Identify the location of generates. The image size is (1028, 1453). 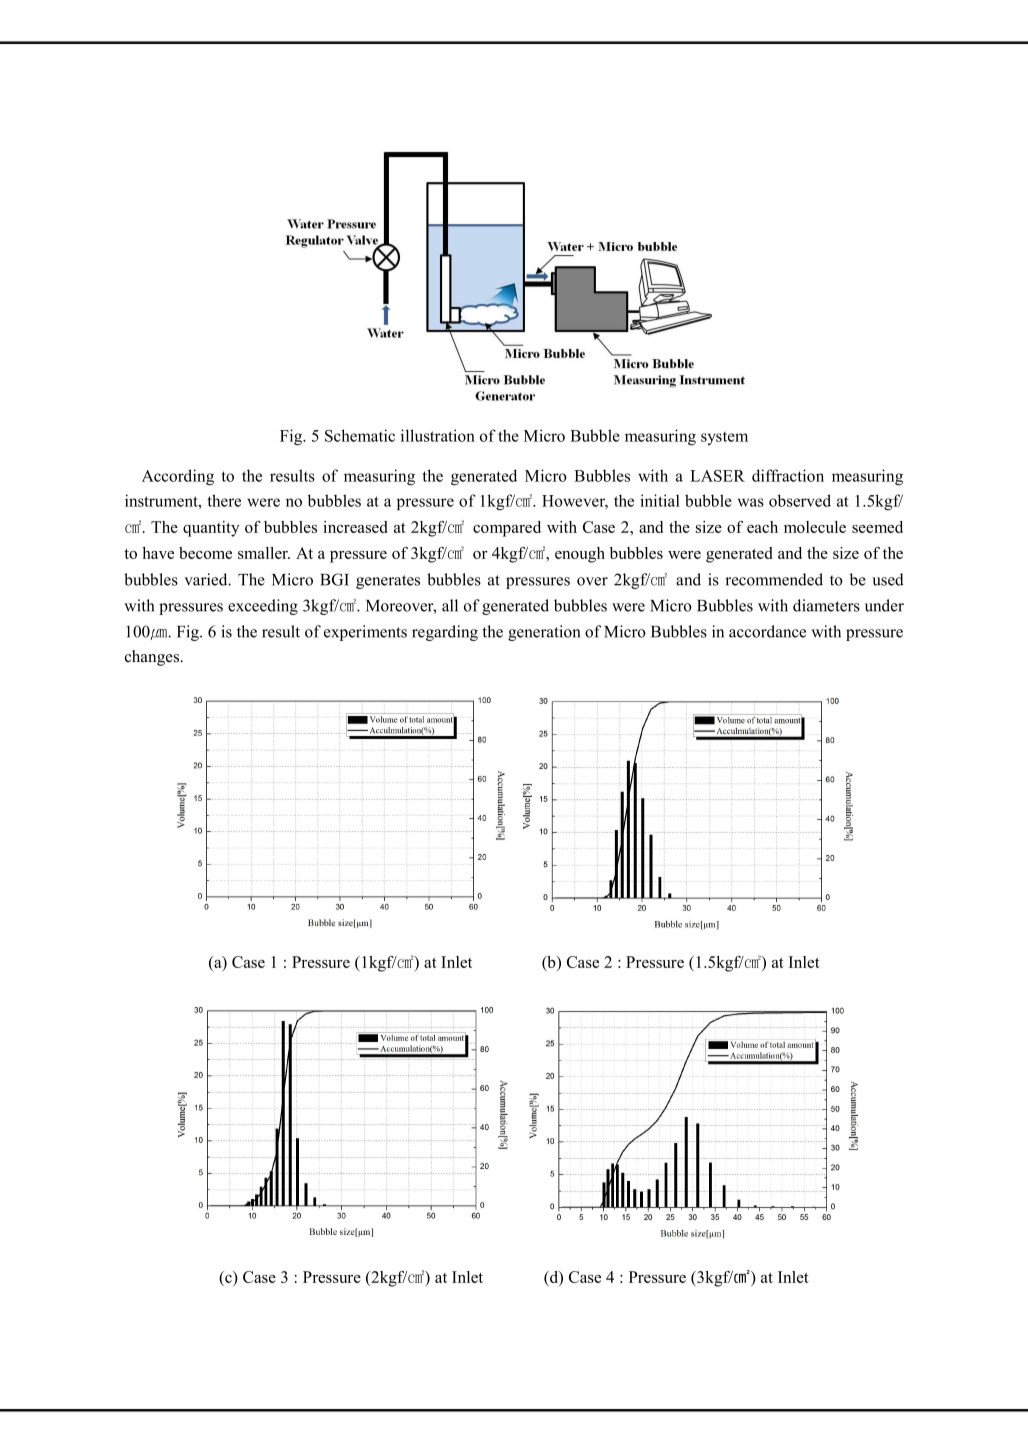
(388, 582).
